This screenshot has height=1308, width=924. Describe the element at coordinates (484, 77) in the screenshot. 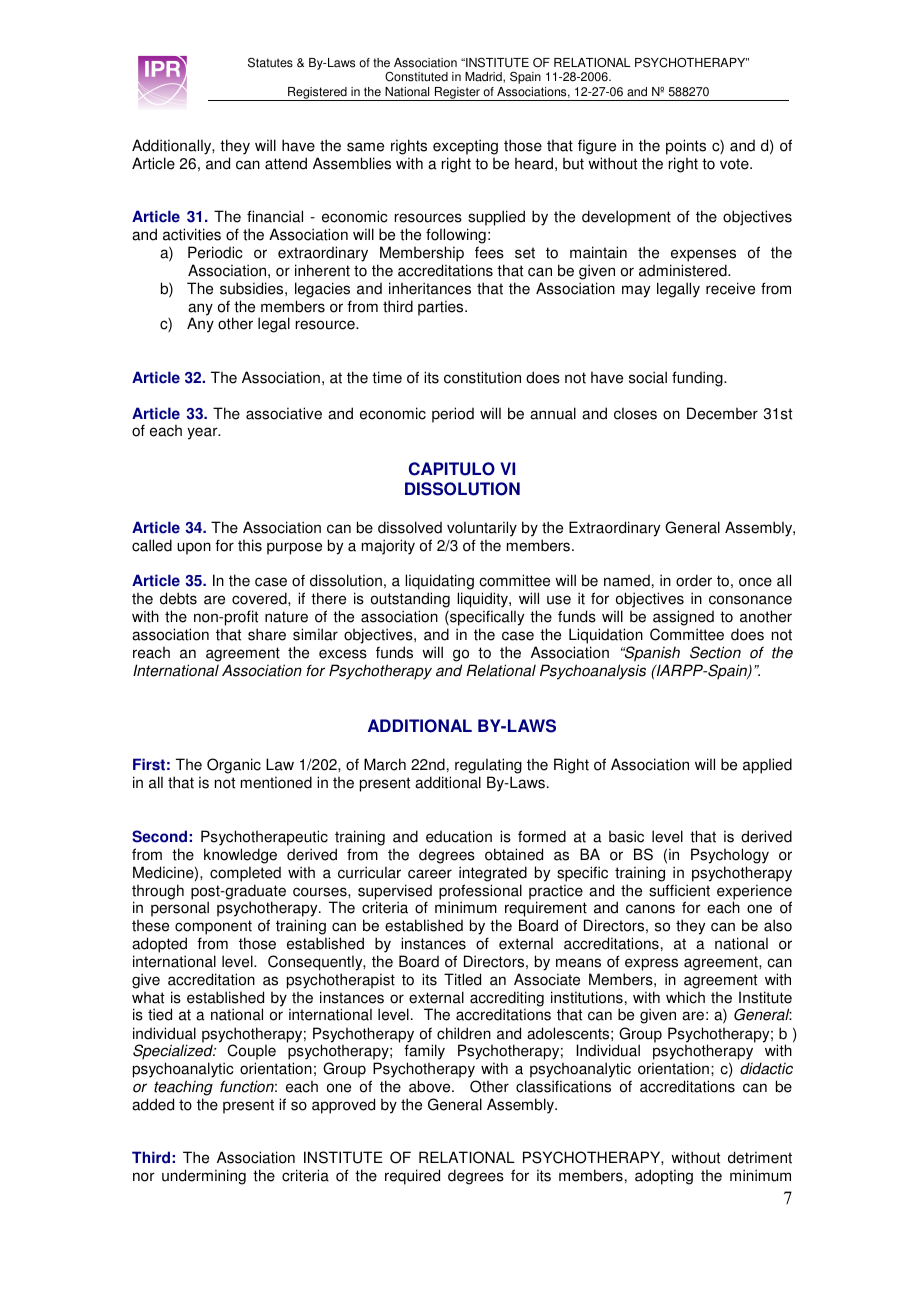

I see `Madrid` at that location.
